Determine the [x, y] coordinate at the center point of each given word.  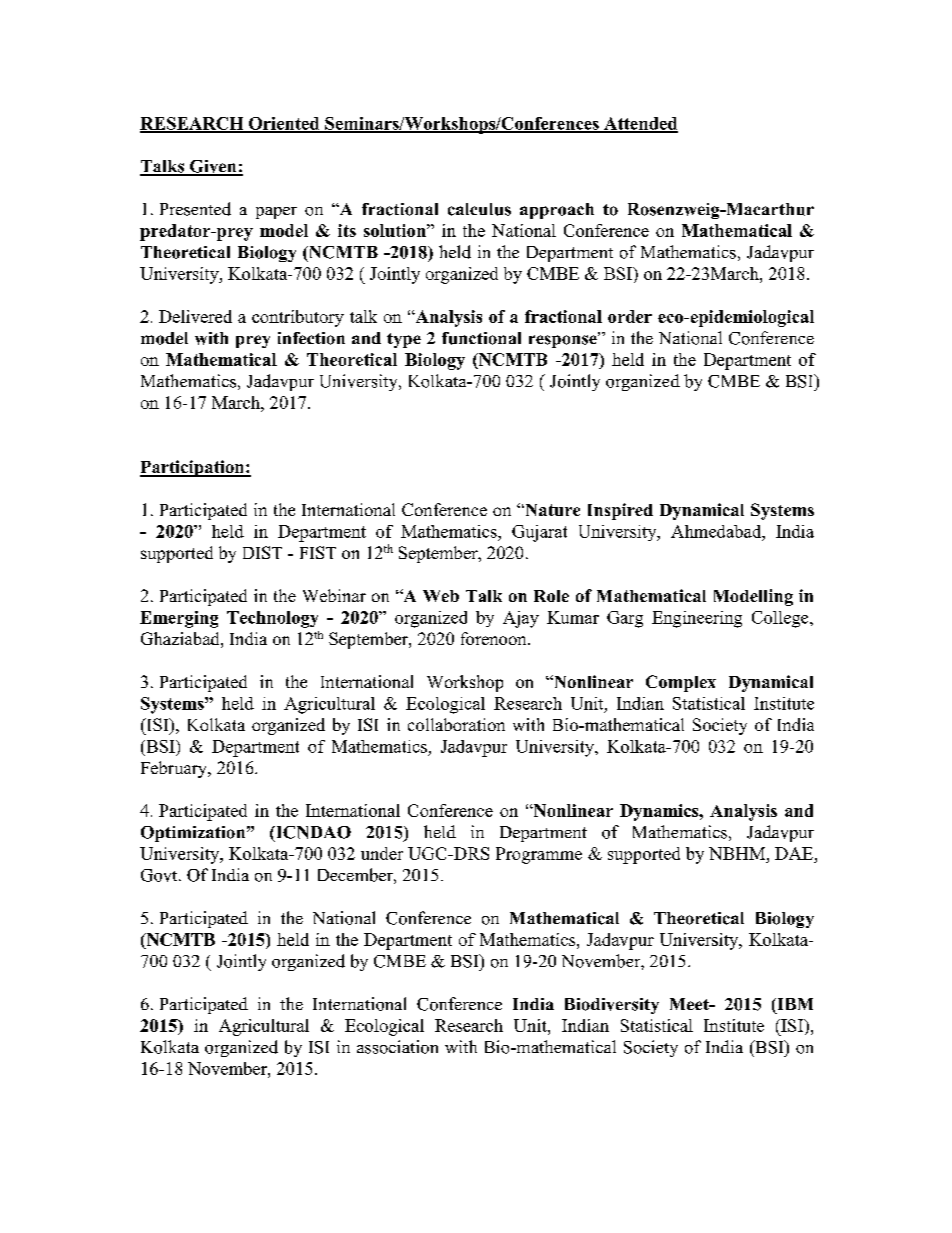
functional [481, 338]
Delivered [195, 316]
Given [213, 167]
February [175, 769]
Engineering [697, 619]
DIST [262, 552]
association [397, 1047]
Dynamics [660, 812]
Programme [539, 855]
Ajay [521, 619]
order [630, 316]
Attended [640, 124]
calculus [479, 209]
